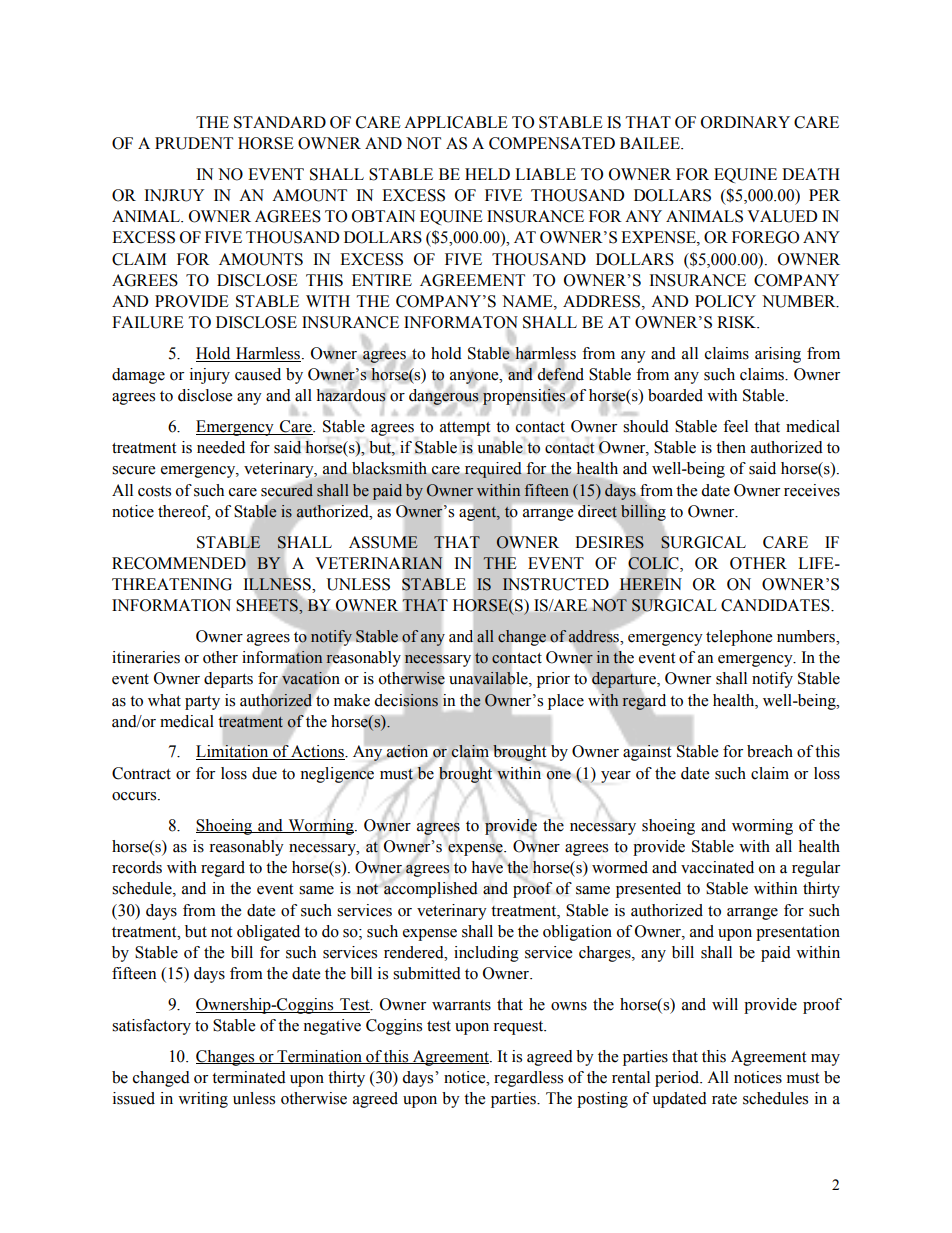 The width and height of the page is (952, 1233). I want to click on HELD, so click(487, 174).
